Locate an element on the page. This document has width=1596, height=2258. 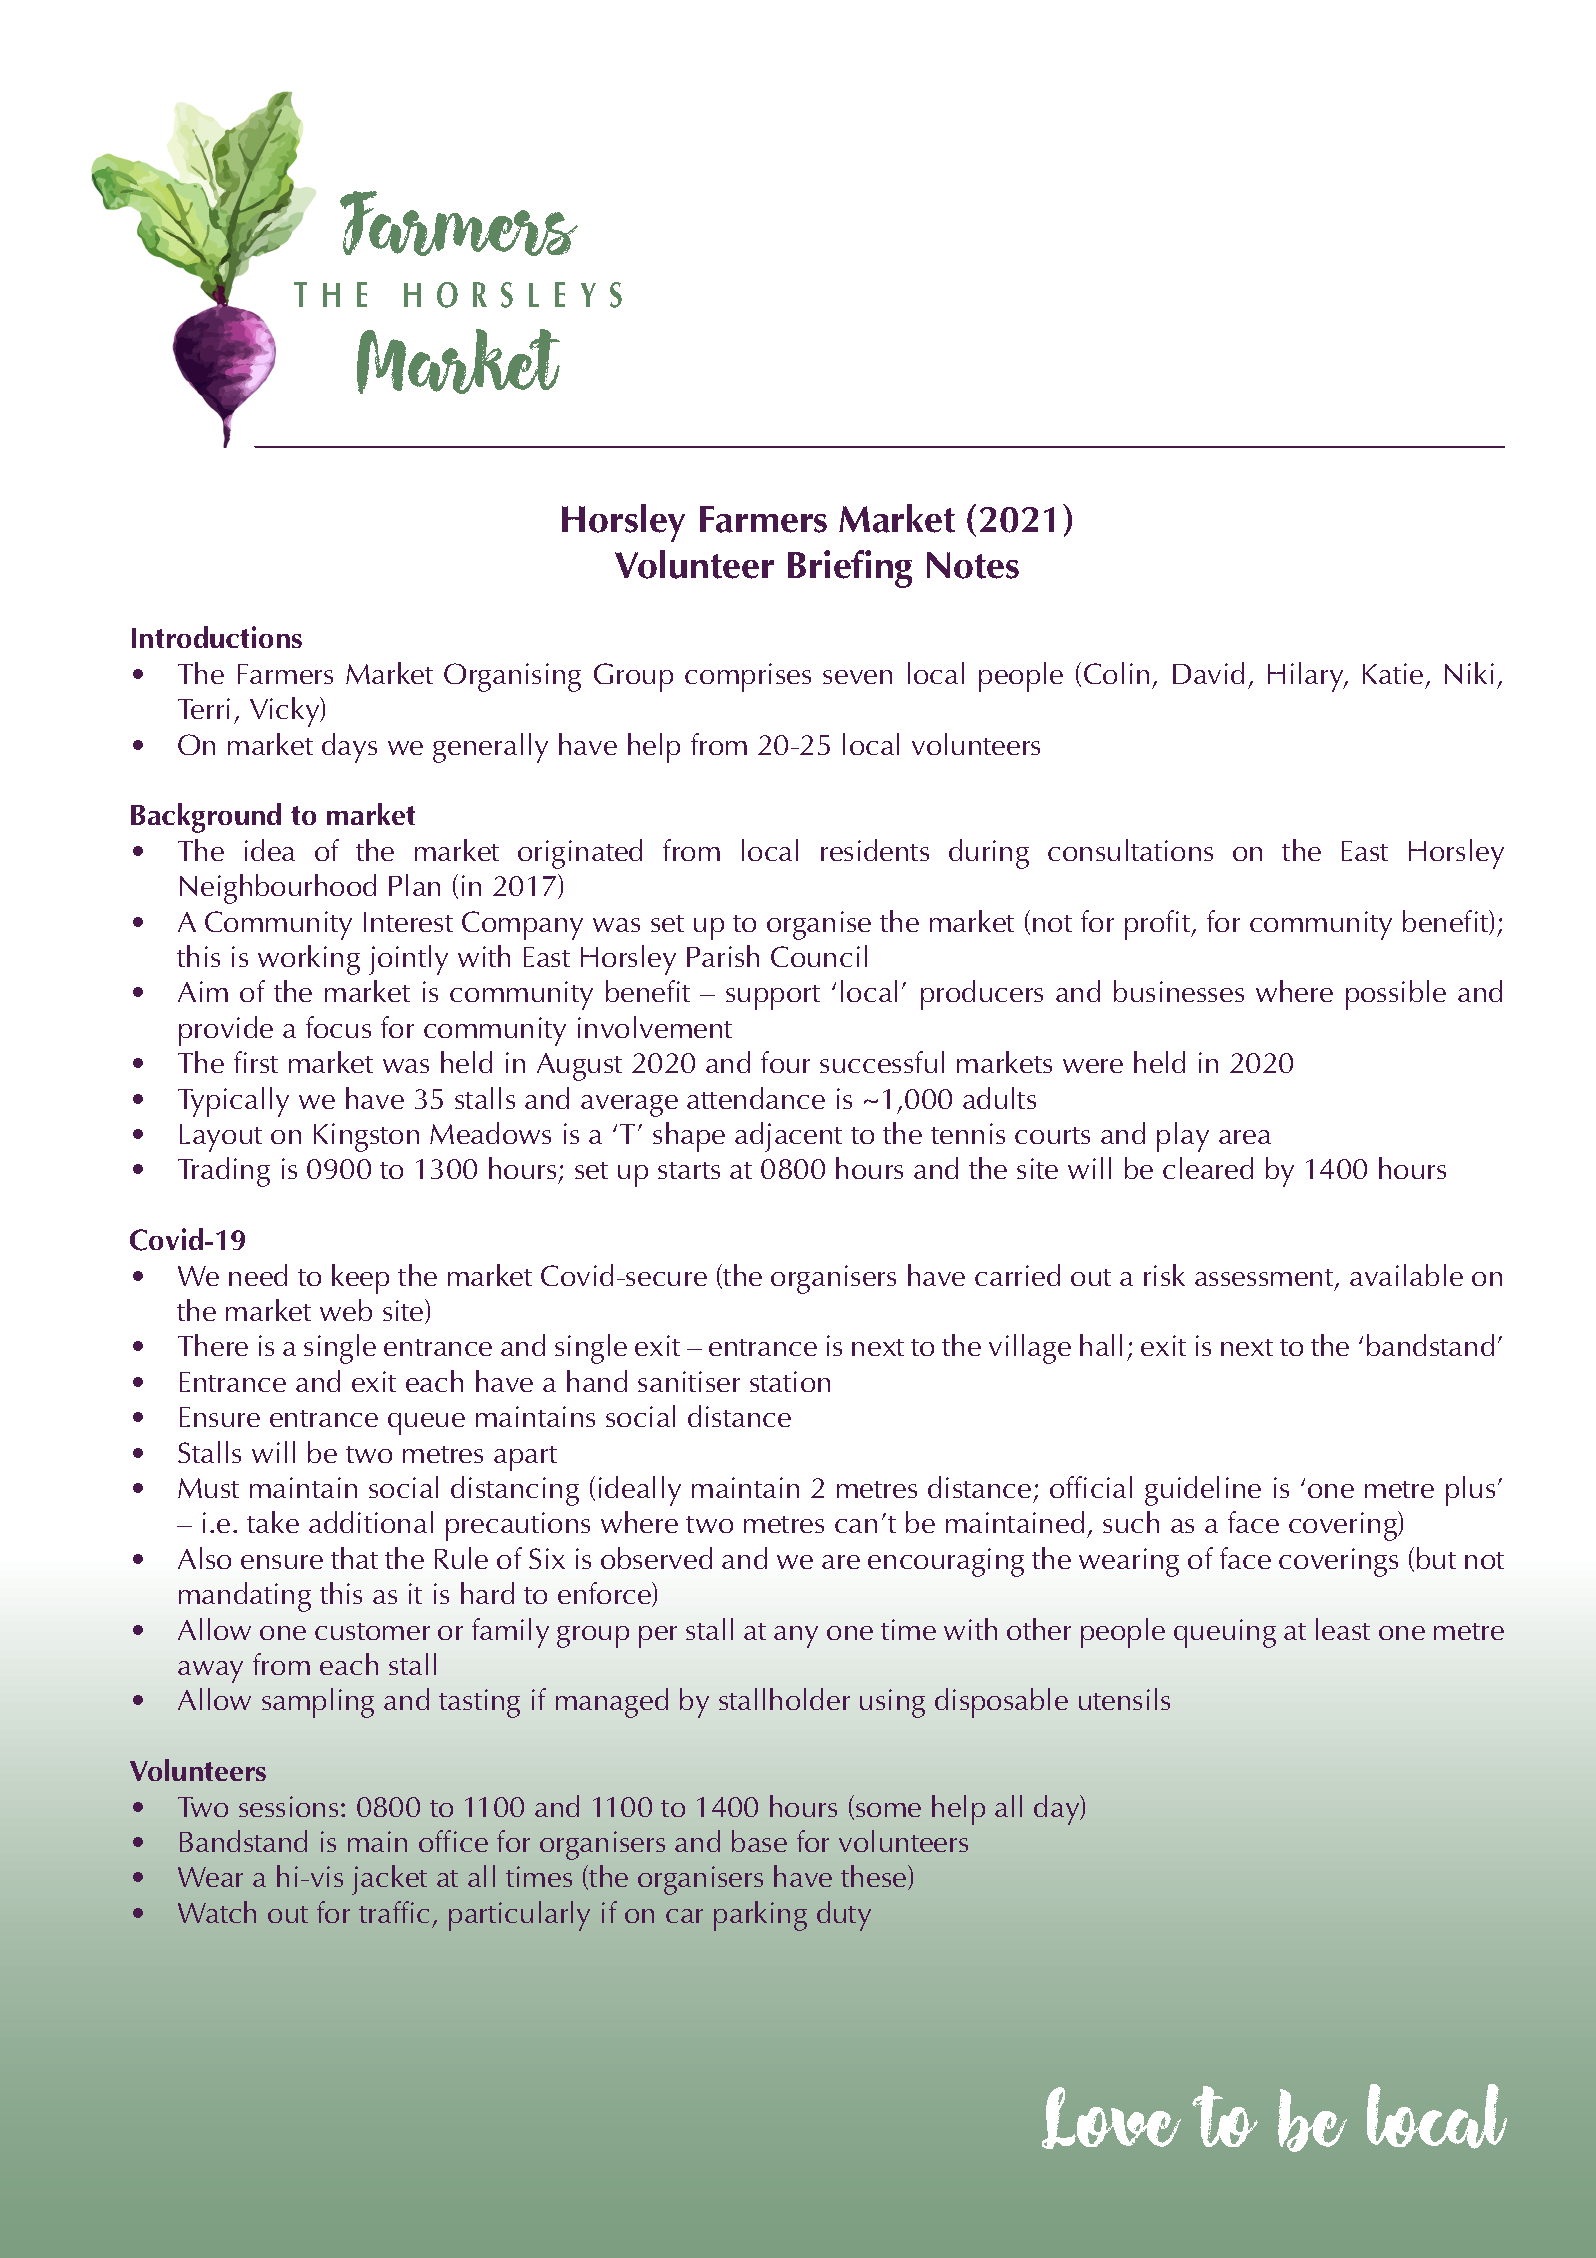
duty is located at coordinates (844, 1916).
